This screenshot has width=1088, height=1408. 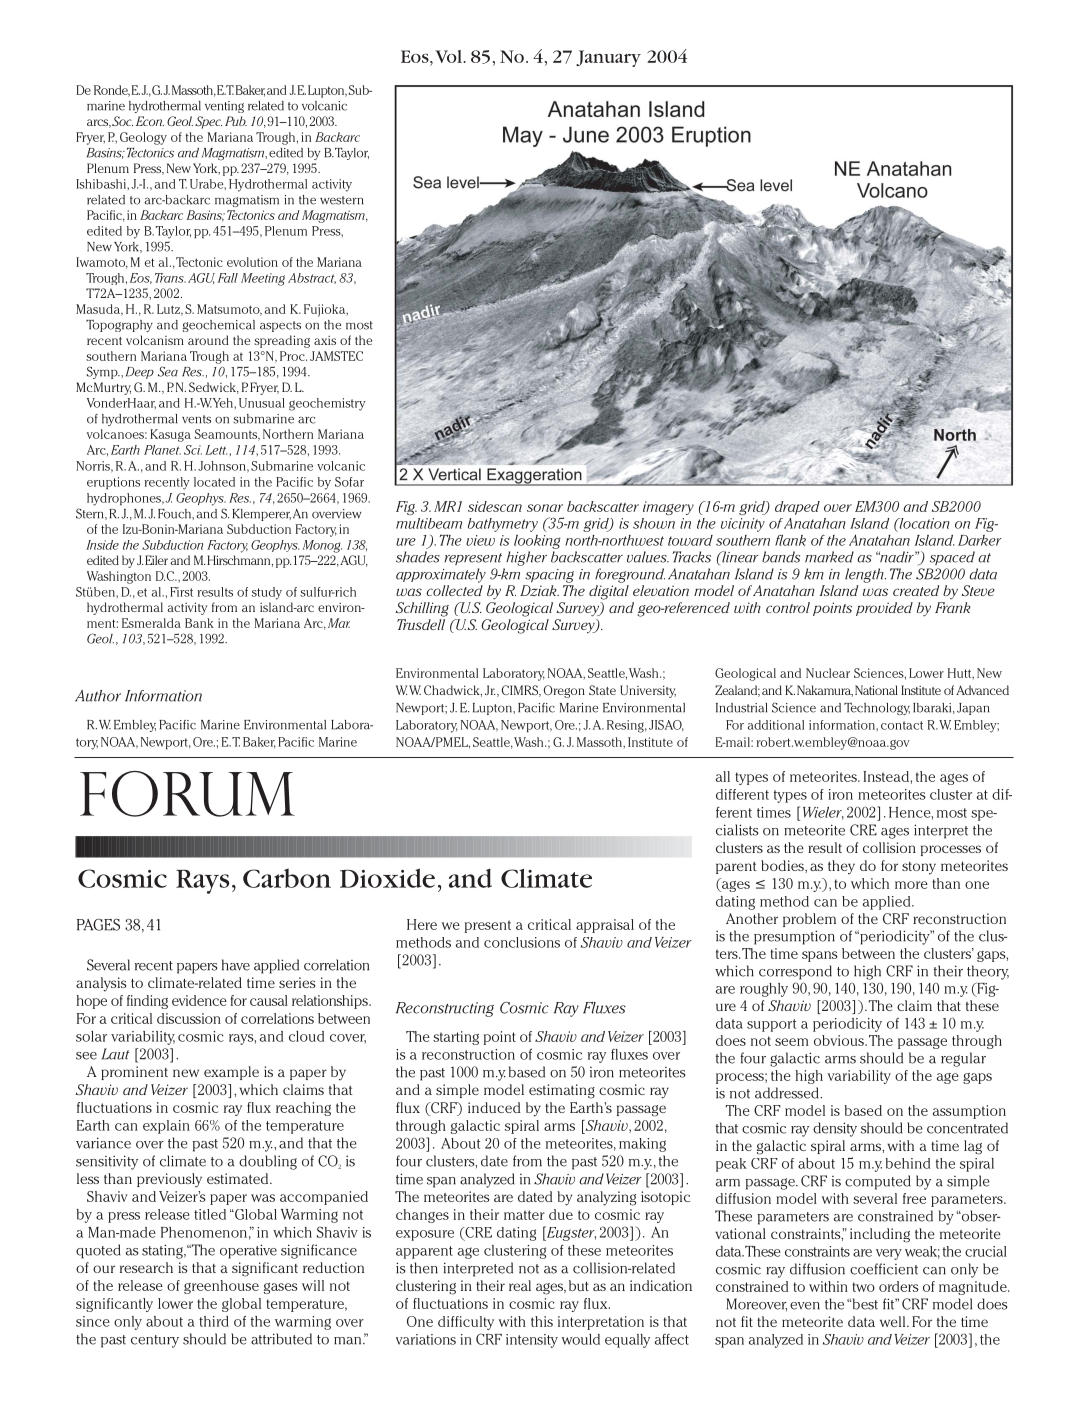 What do you see at coordinates (797, 508) in the screenshot?
I see `draped` at bounding box center [797, 508].
